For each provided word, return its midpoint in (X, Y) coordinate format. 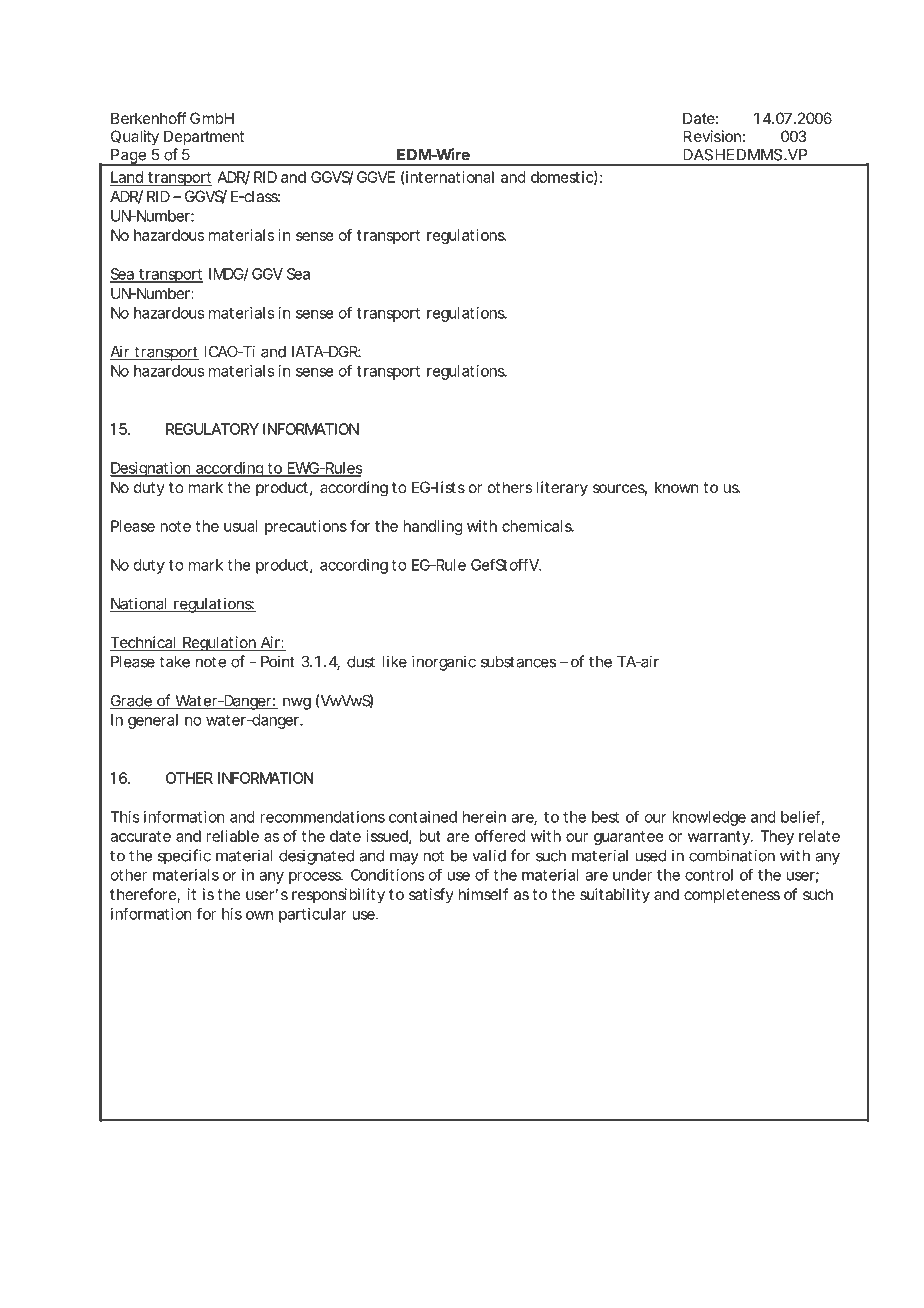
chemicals (538, 526)
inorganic (444, 663)
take (174, 662)
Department (204, 137)
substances (518, 662)
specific (184, 857)
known (677, 487)
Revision (712, 136)
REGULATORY (212, 429)
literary (562, 489)
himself (484, 894)
